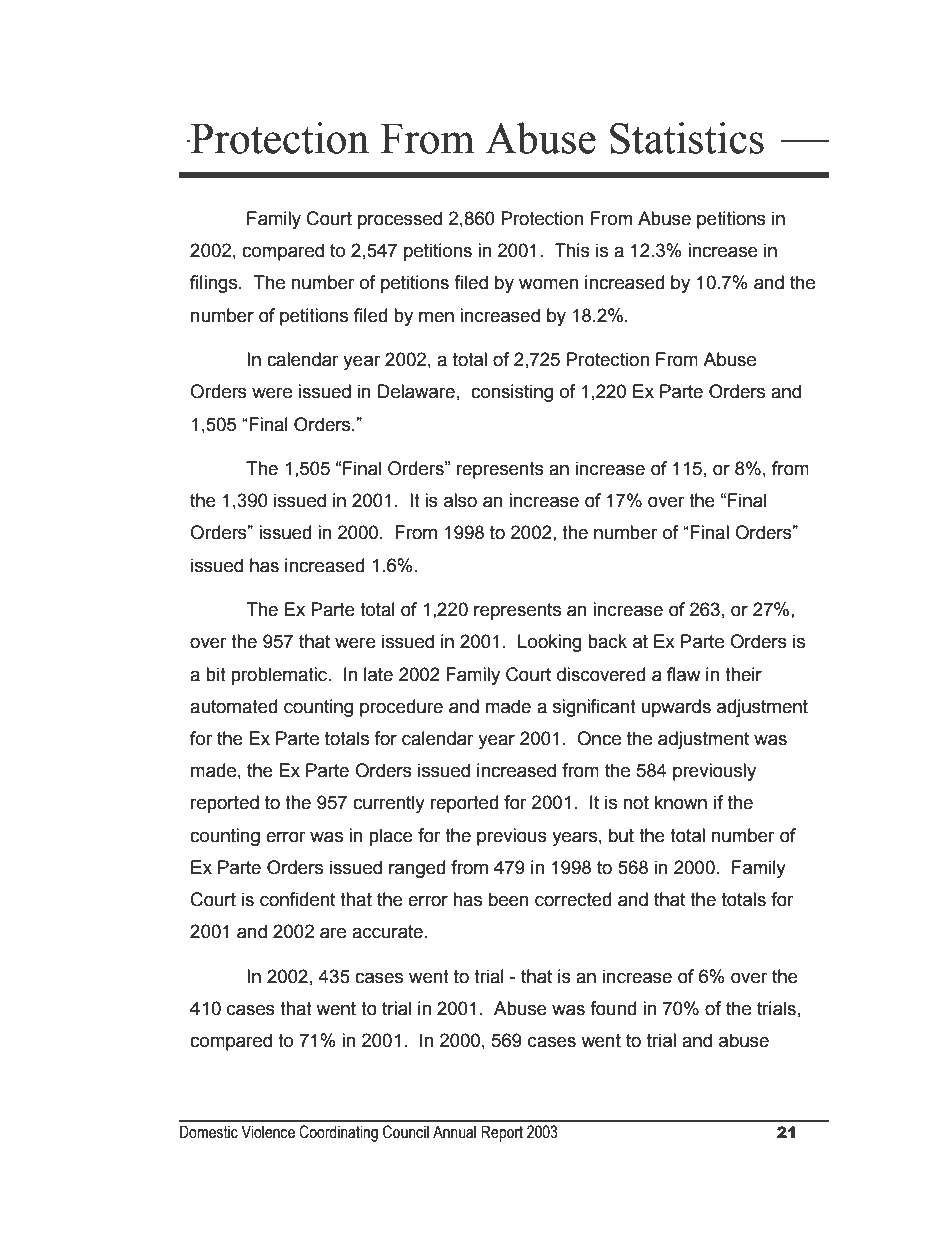 The image size is (952, 1233). I want to click on Looking, so click(550, 643).
